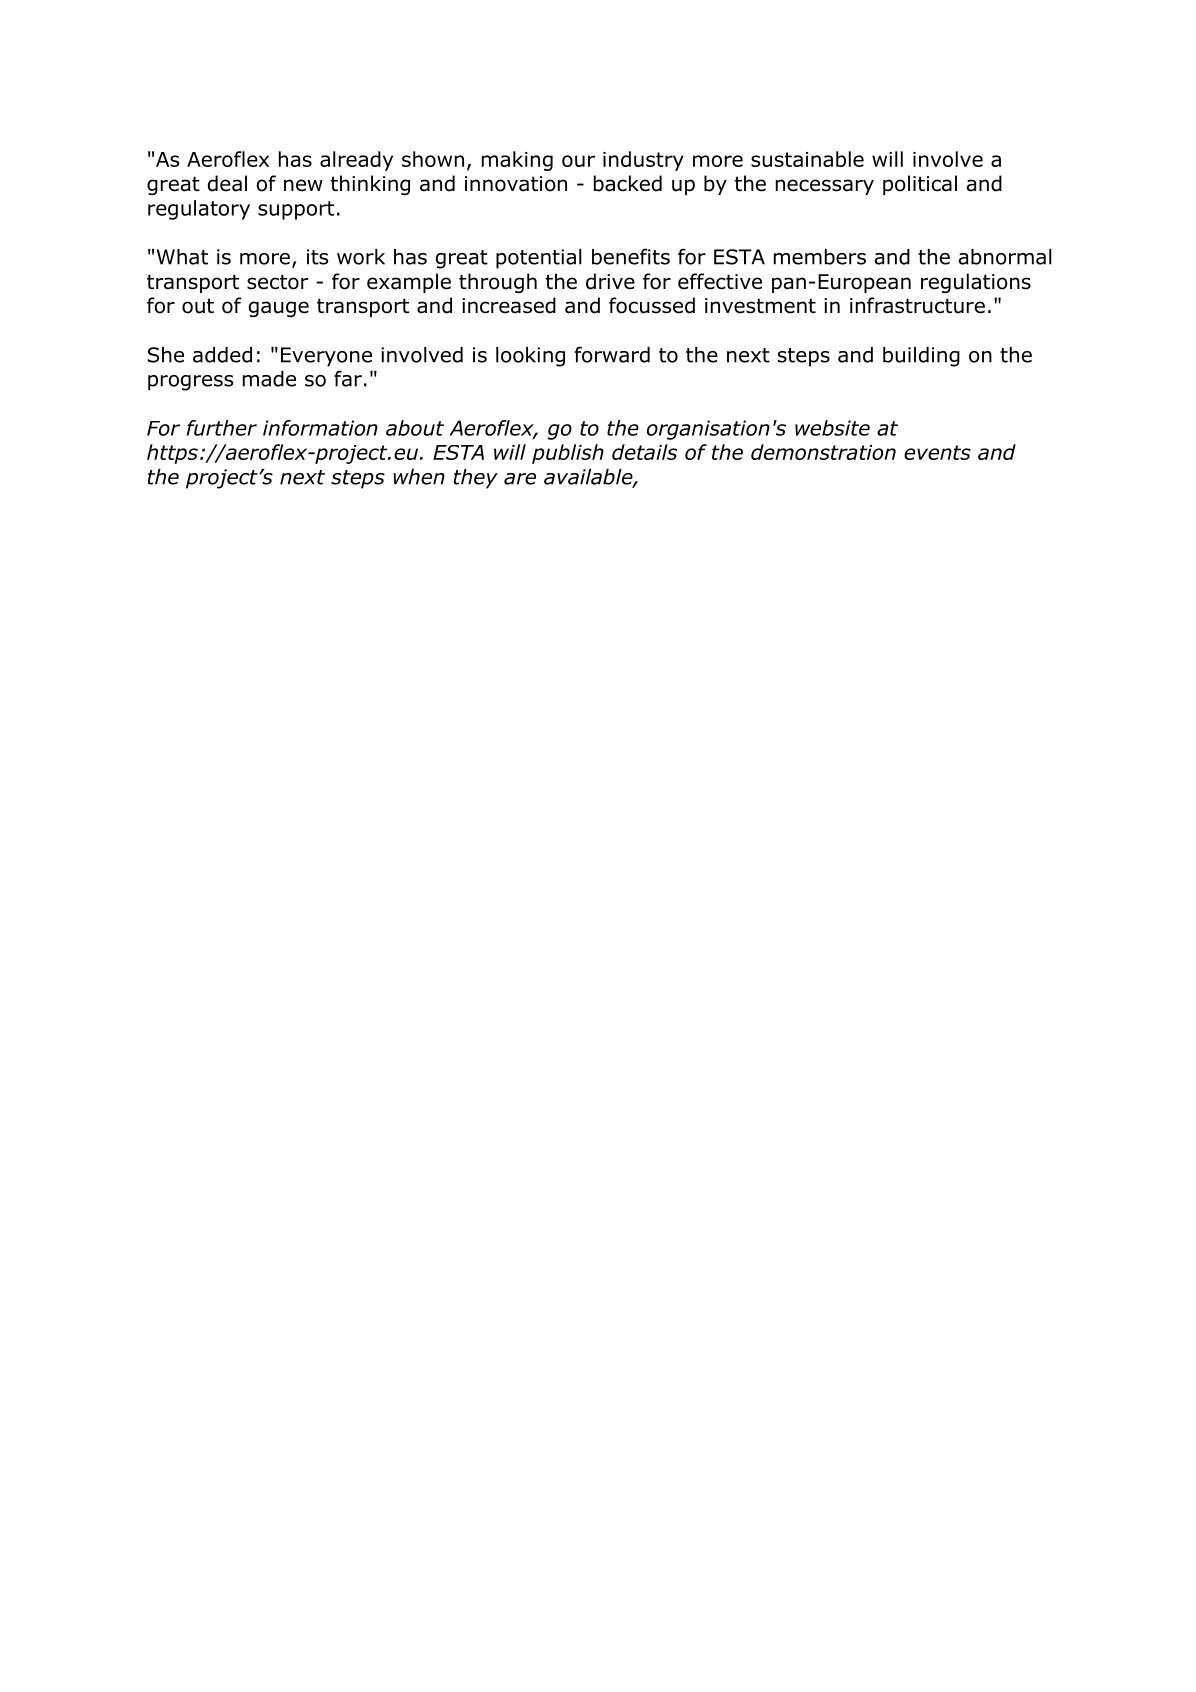  I want to click on when, so click(419, 477).
